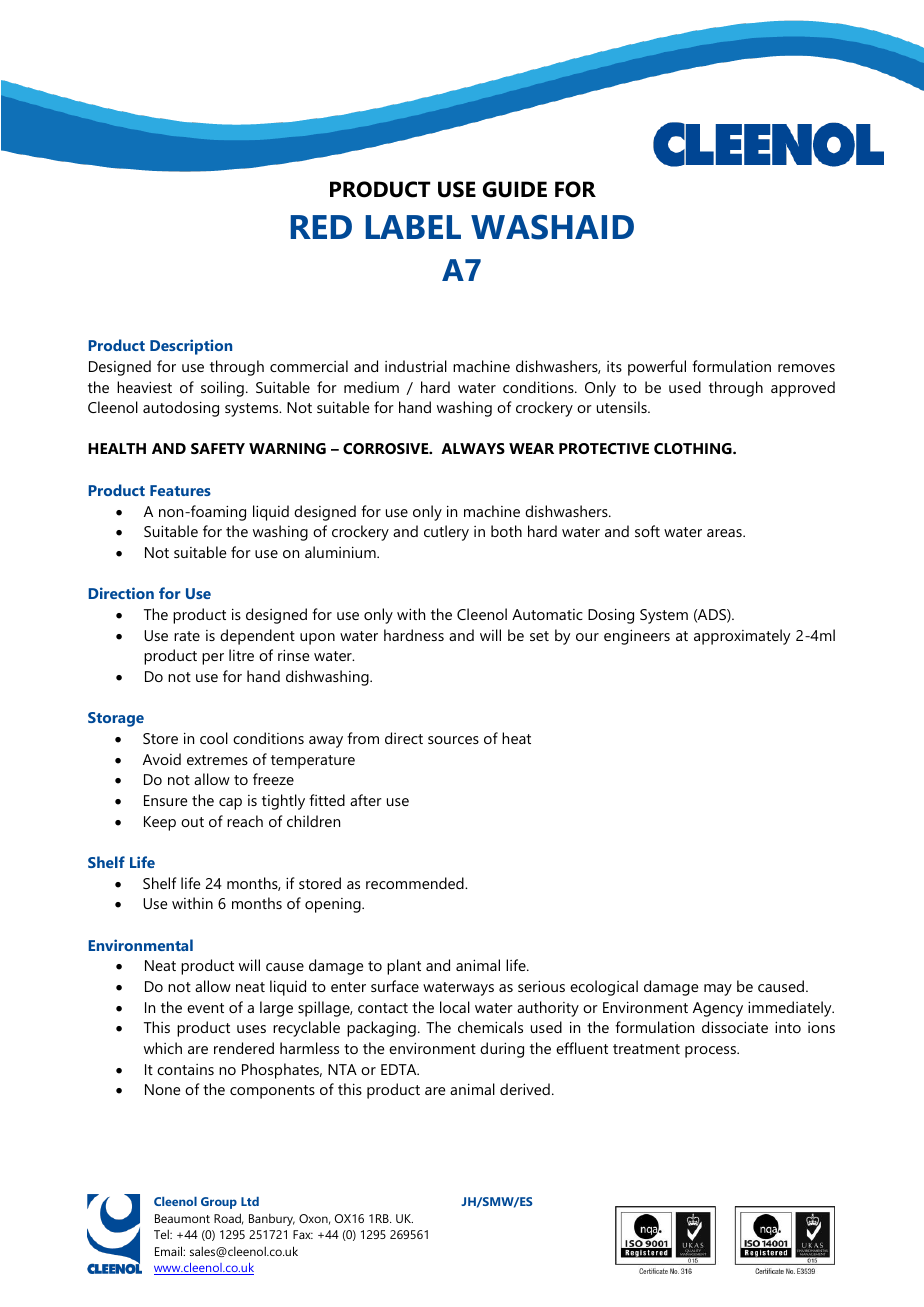 This image has width=924, height=1307. I want to click on Group, so click(219, 1203).
